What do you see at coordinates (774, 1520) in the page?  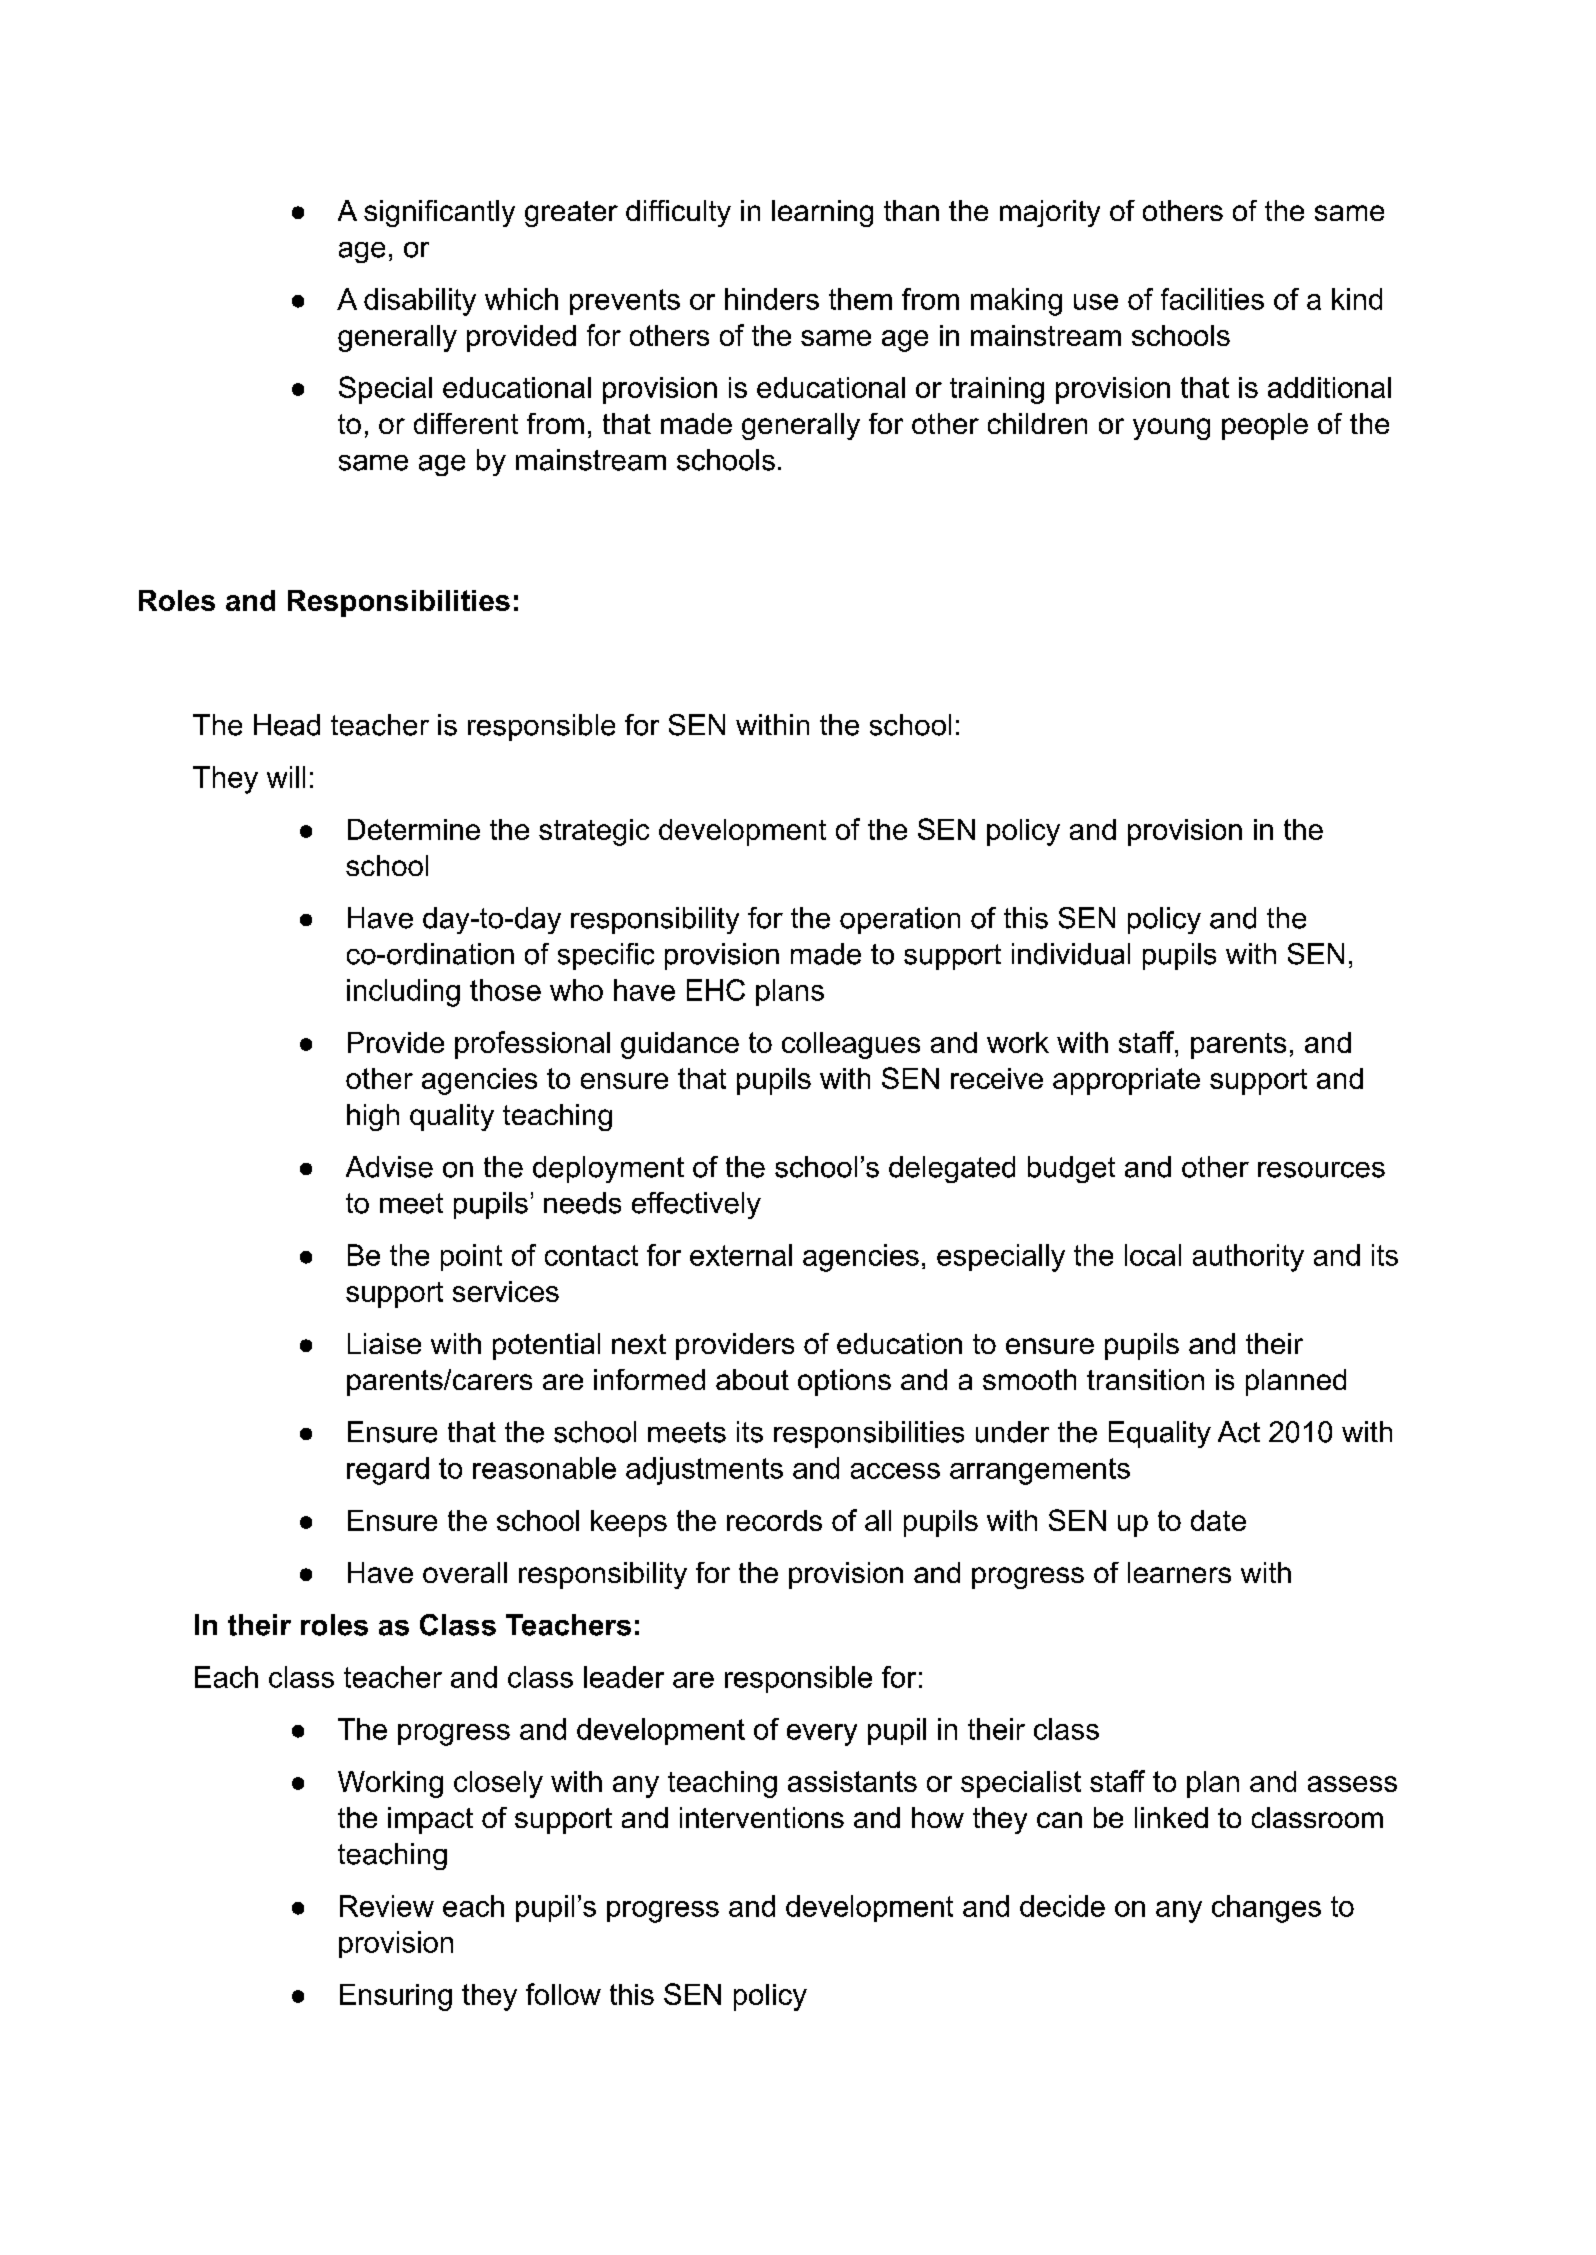 I see `records` at bounding box center [774, 1520].
